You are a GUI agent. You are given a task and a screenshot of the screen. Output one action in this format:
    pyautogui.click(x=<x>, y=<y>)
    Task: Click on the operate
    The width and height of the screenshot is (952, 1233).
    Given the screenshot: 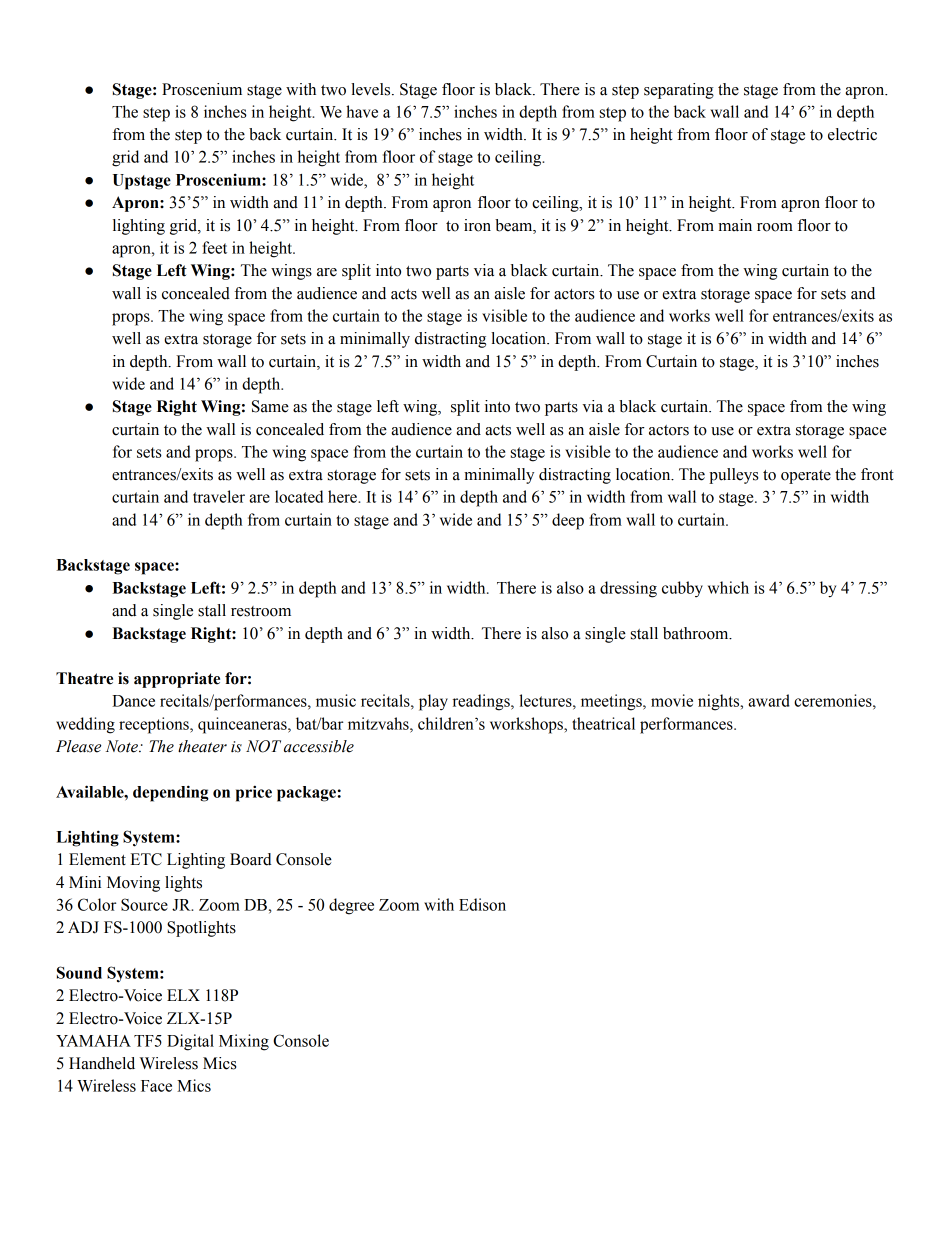 What is the action you would take?
    pyautogui.click(x=806, y=477)
